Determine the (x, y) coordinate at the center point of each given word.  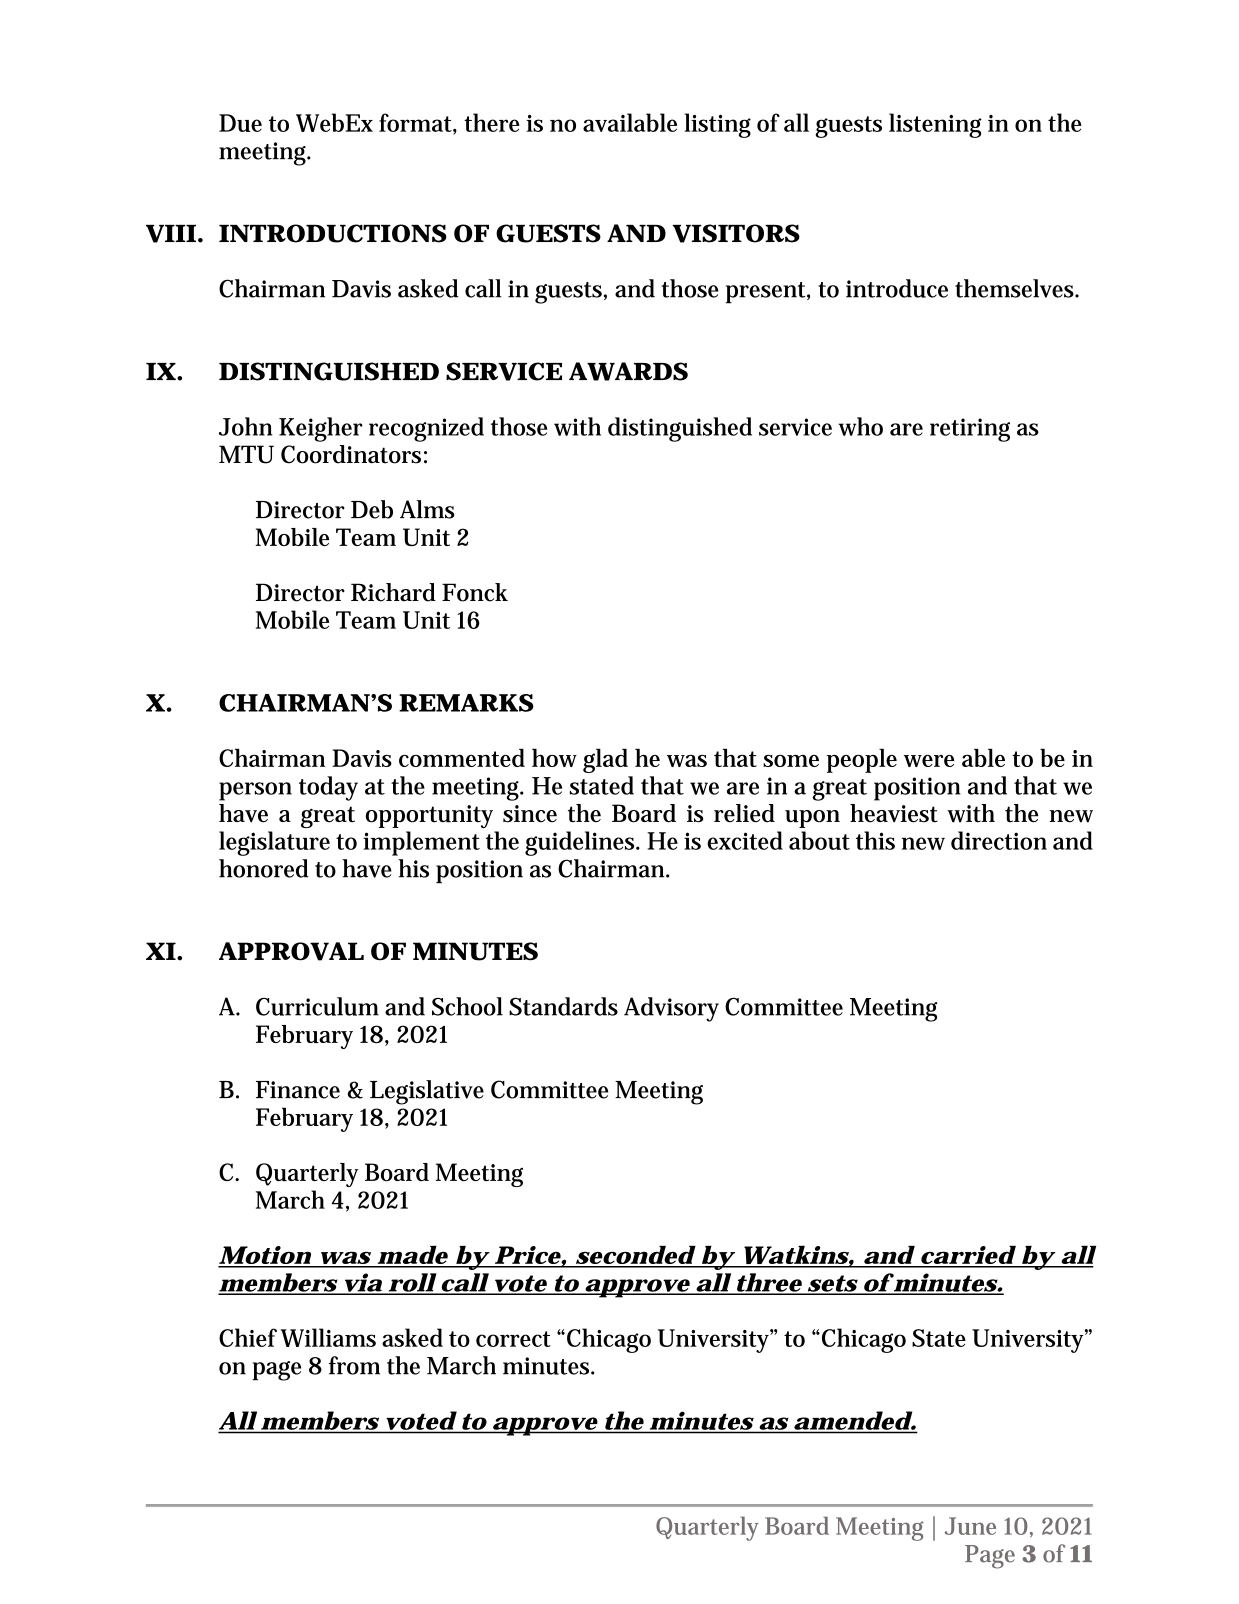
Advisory (671, 1009)
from (354, 1365)
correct (513, 1339)
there (492, 122)
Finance (298, 1090)
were (929, 761)
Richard (393, 592)
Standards (563, 1006)
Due (240, 123)
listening (935, 125)
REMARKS (466, 703)
